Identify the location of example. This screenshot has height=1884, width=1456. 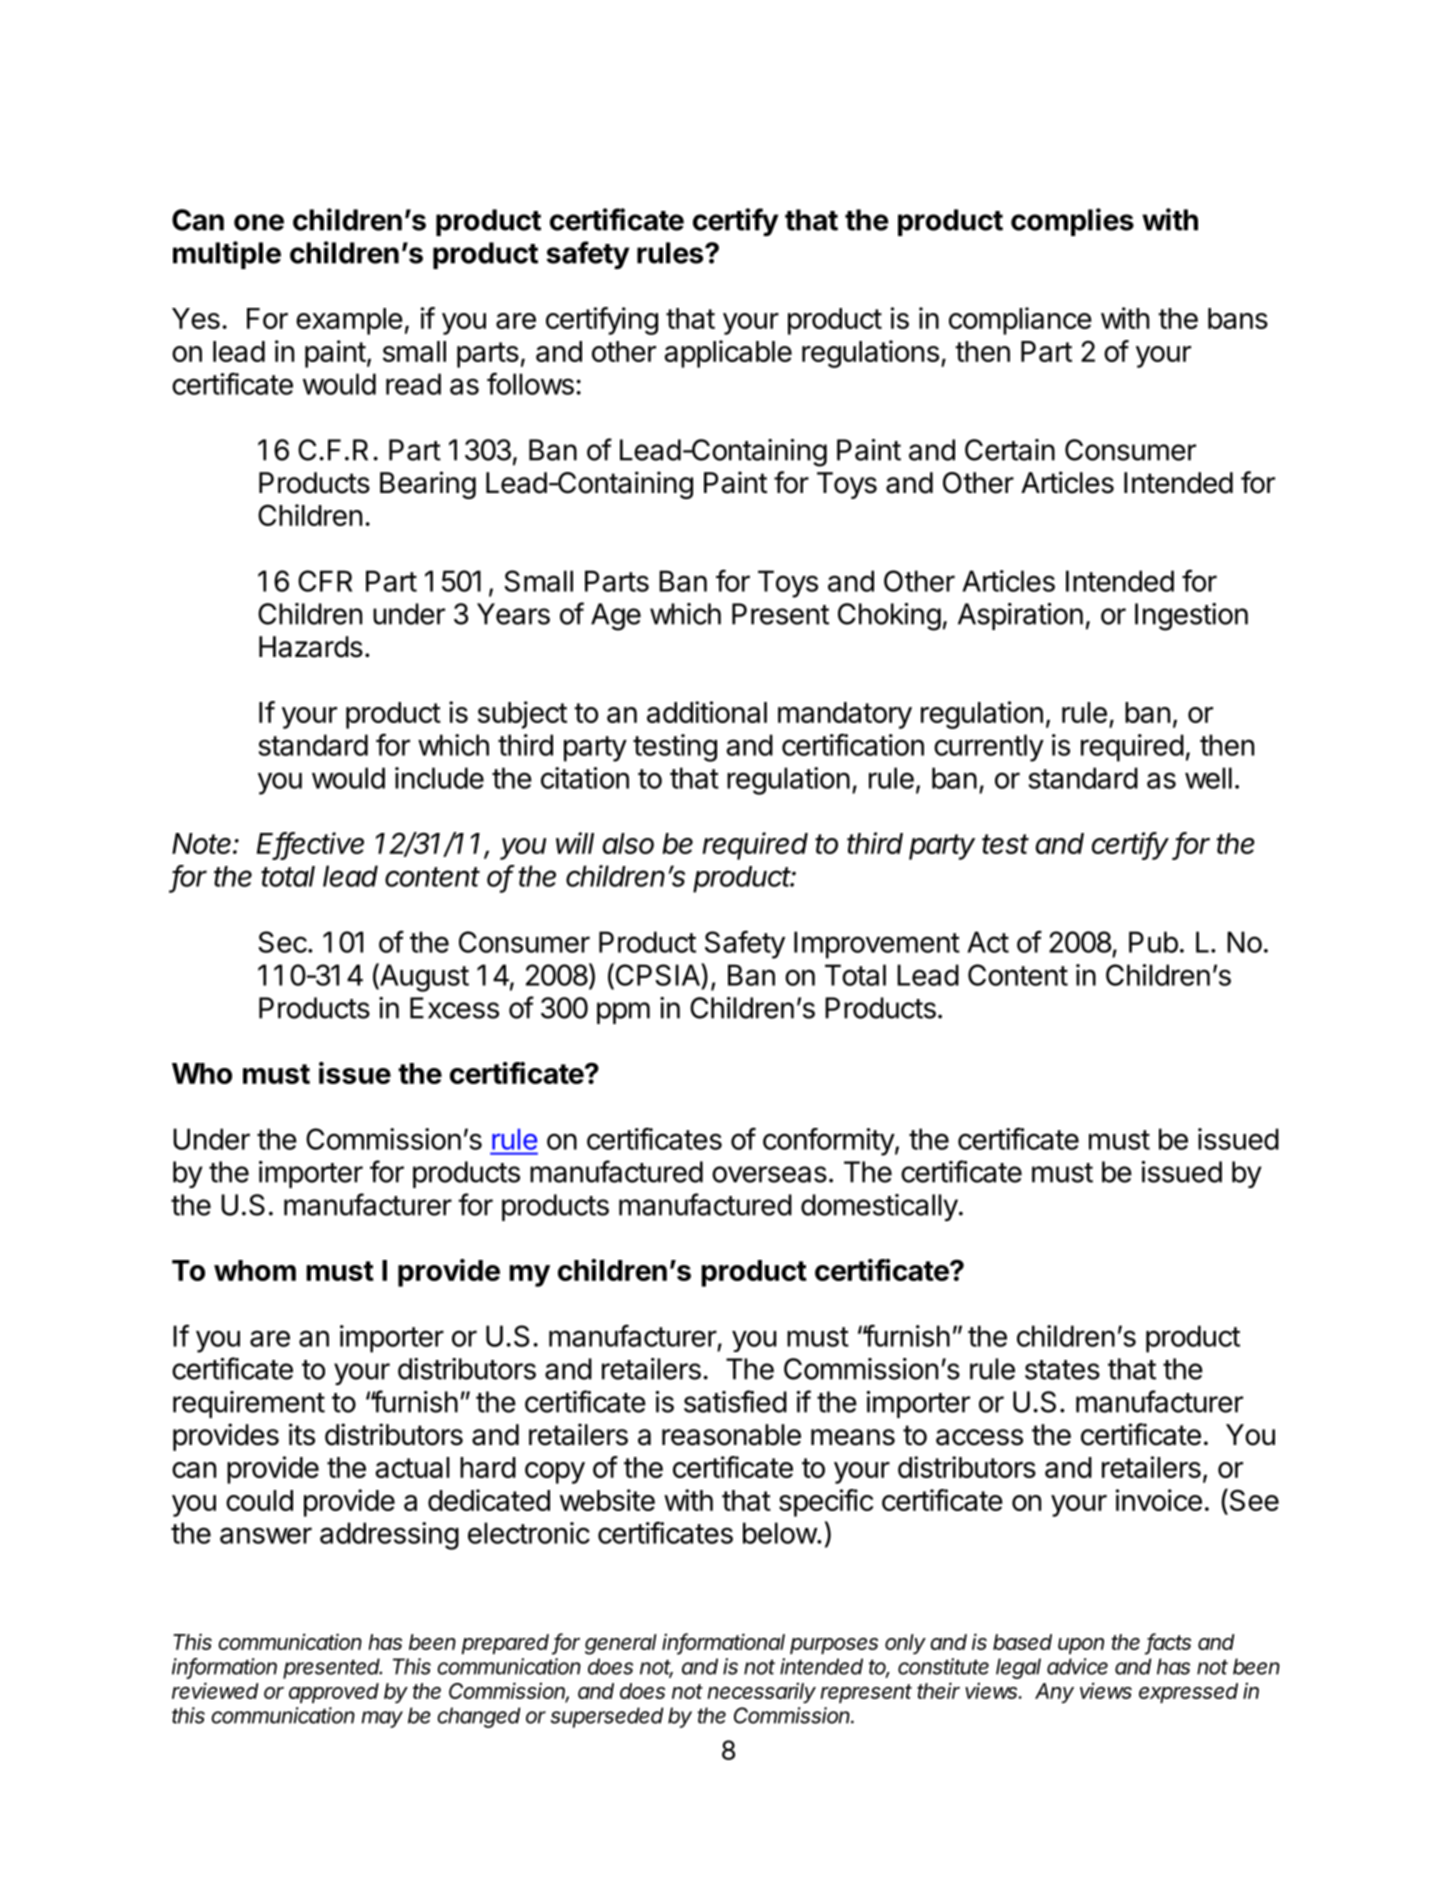
(349, 321).
